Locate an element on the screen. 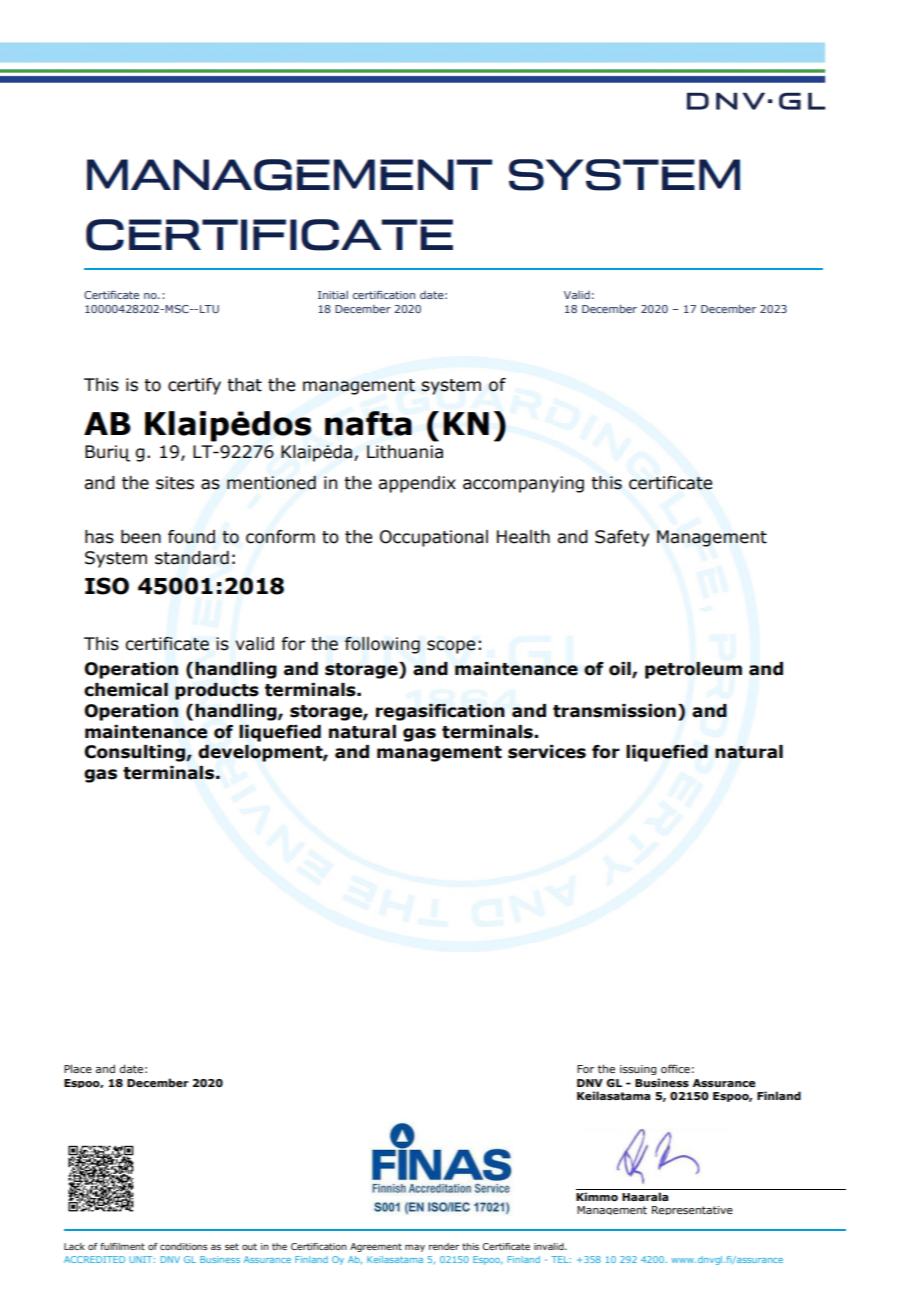 This screenshot has width=924, height=1308. accompanying is located at coordinates (523, 484).
